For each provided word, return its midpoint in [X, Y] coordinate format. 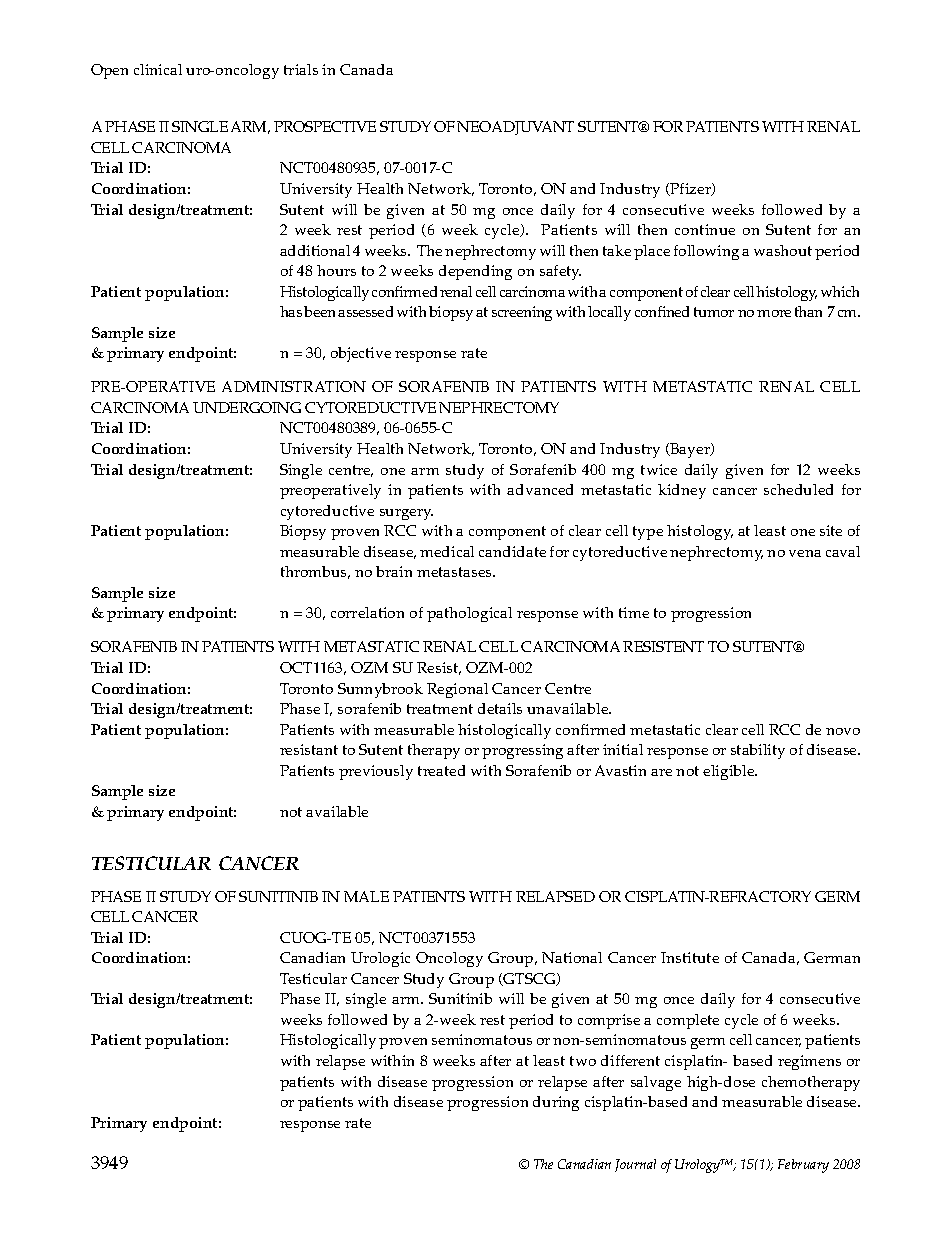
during [556, 1103]
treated [441, 770]
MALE [366, 896]
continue [705, 229]
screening [522, 313]
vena [805, 553]
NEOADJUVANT [515, 128]
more [774, 313]
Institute [690, 957]
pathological [469, 614]
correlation [367, 612]
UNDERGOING [247, 407]
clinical [158, 69]
